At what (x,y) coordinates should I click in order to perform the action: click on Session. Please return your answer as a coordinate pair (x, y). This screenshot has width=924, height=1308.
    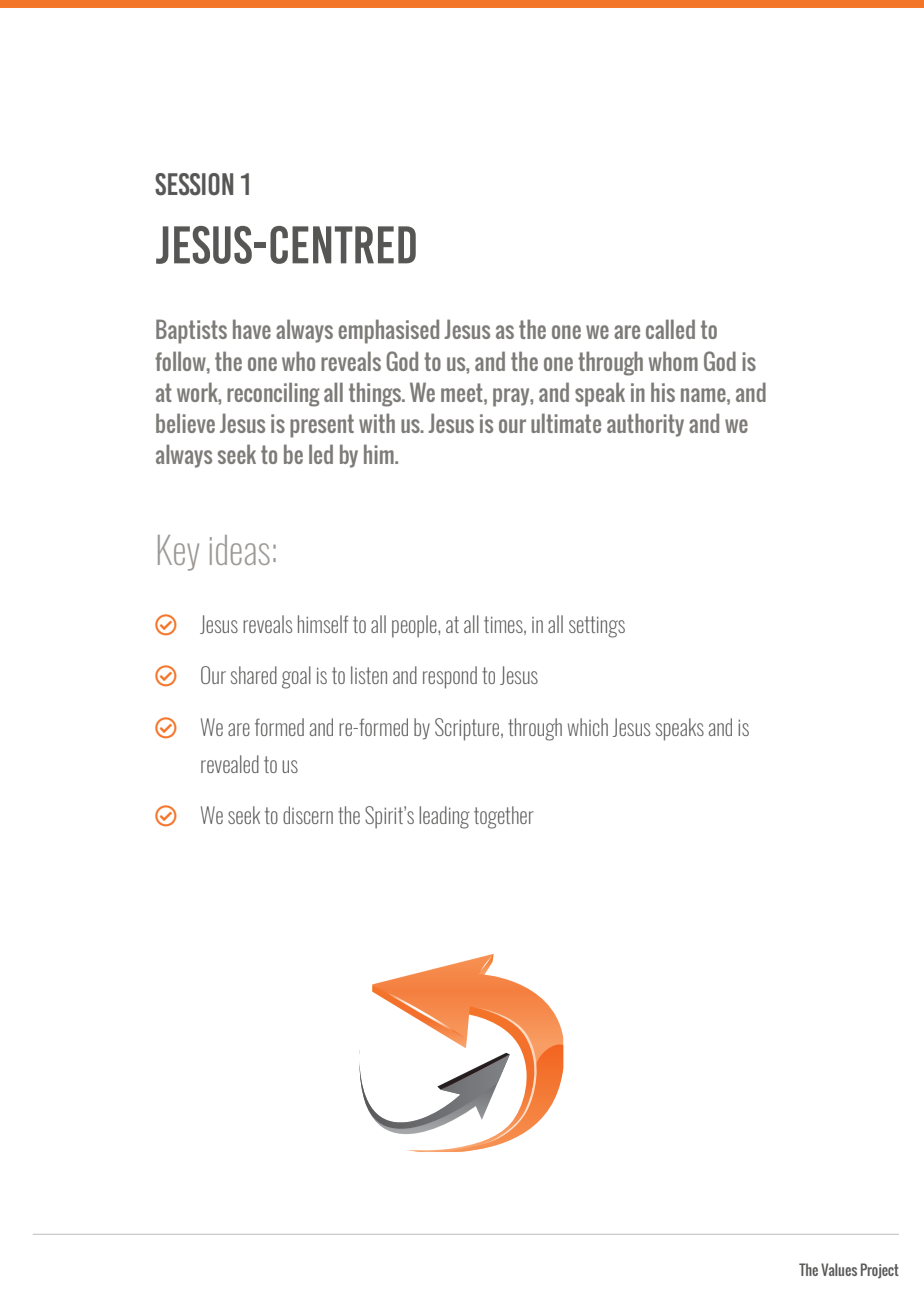
    Looking at the image, I should click on (194, 184).
